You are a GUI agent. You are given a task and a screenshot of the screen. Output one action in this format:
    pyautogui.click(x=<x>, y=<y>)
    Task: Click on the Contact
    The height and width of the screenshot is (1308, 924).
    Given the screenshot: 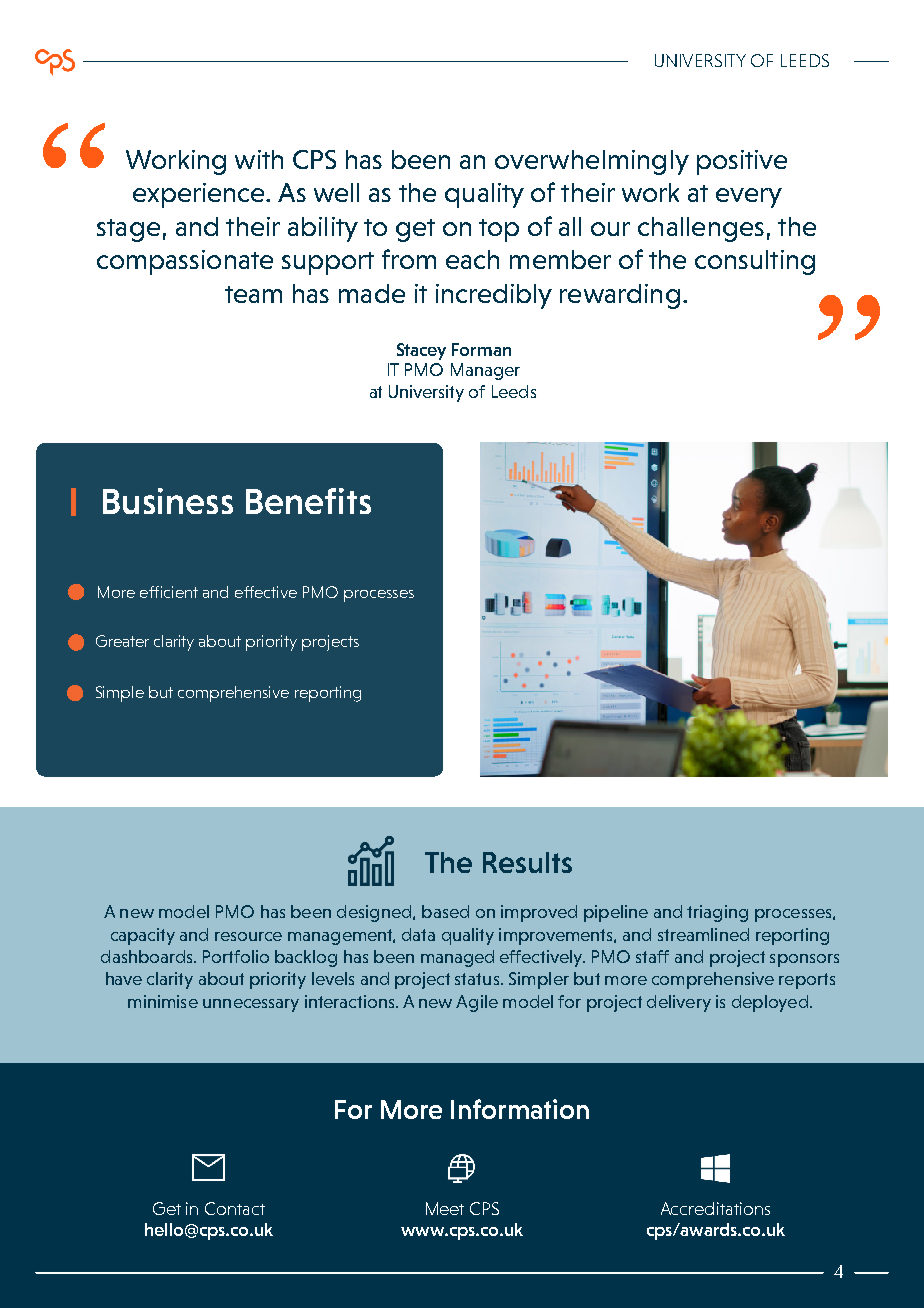 What is the action you would take?
    pyautogui.click(x=235, y=1208)
